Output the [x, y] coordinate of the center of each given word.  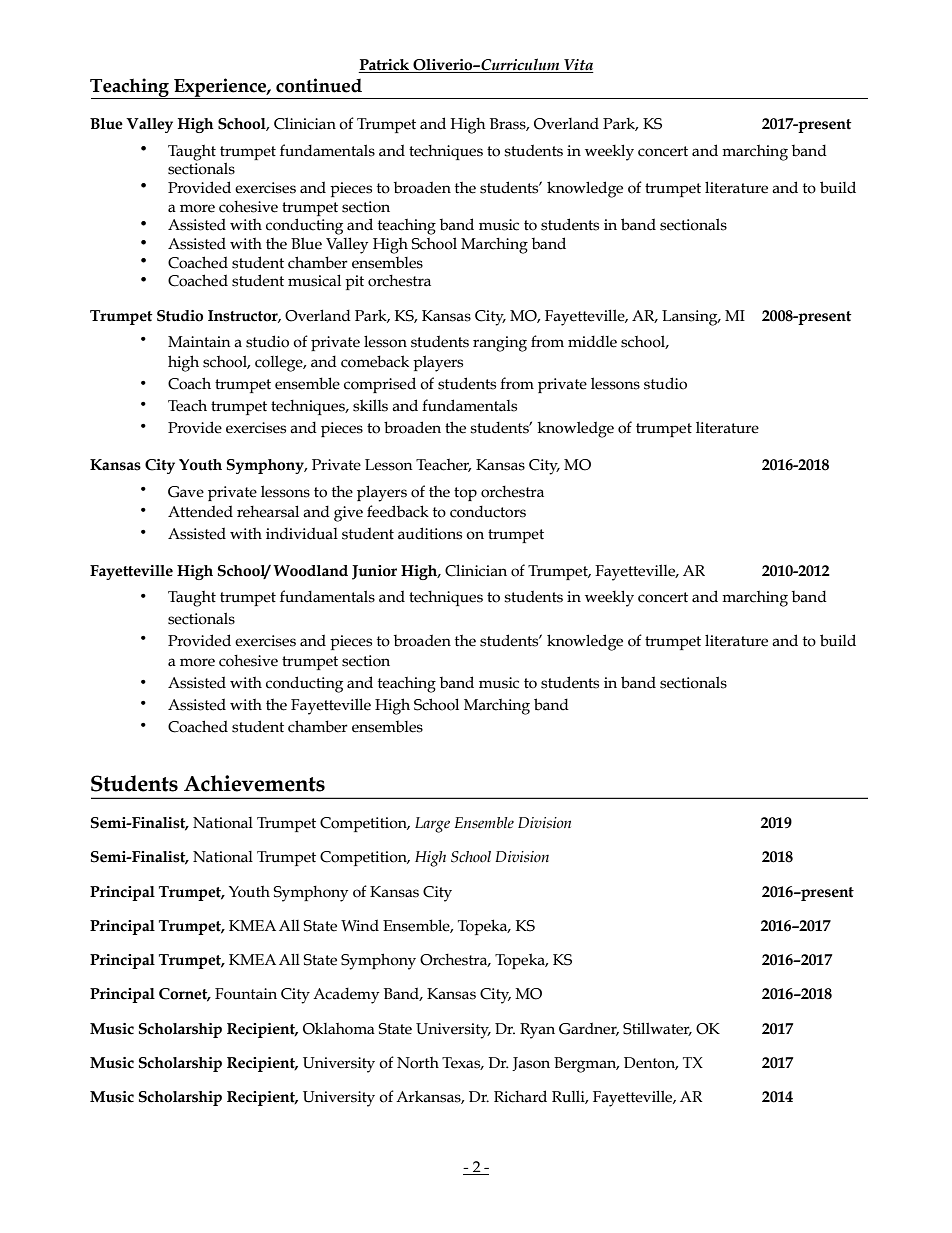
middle [592, 341]
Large [432, 825]
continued [319, 85]
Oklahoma [339, 1028]
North [418, 1063]
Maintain [199, 342]
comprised [380, 385]
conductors [488, 511]
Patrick [385, 66]
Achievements [254, 783]
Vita [578, 66]
